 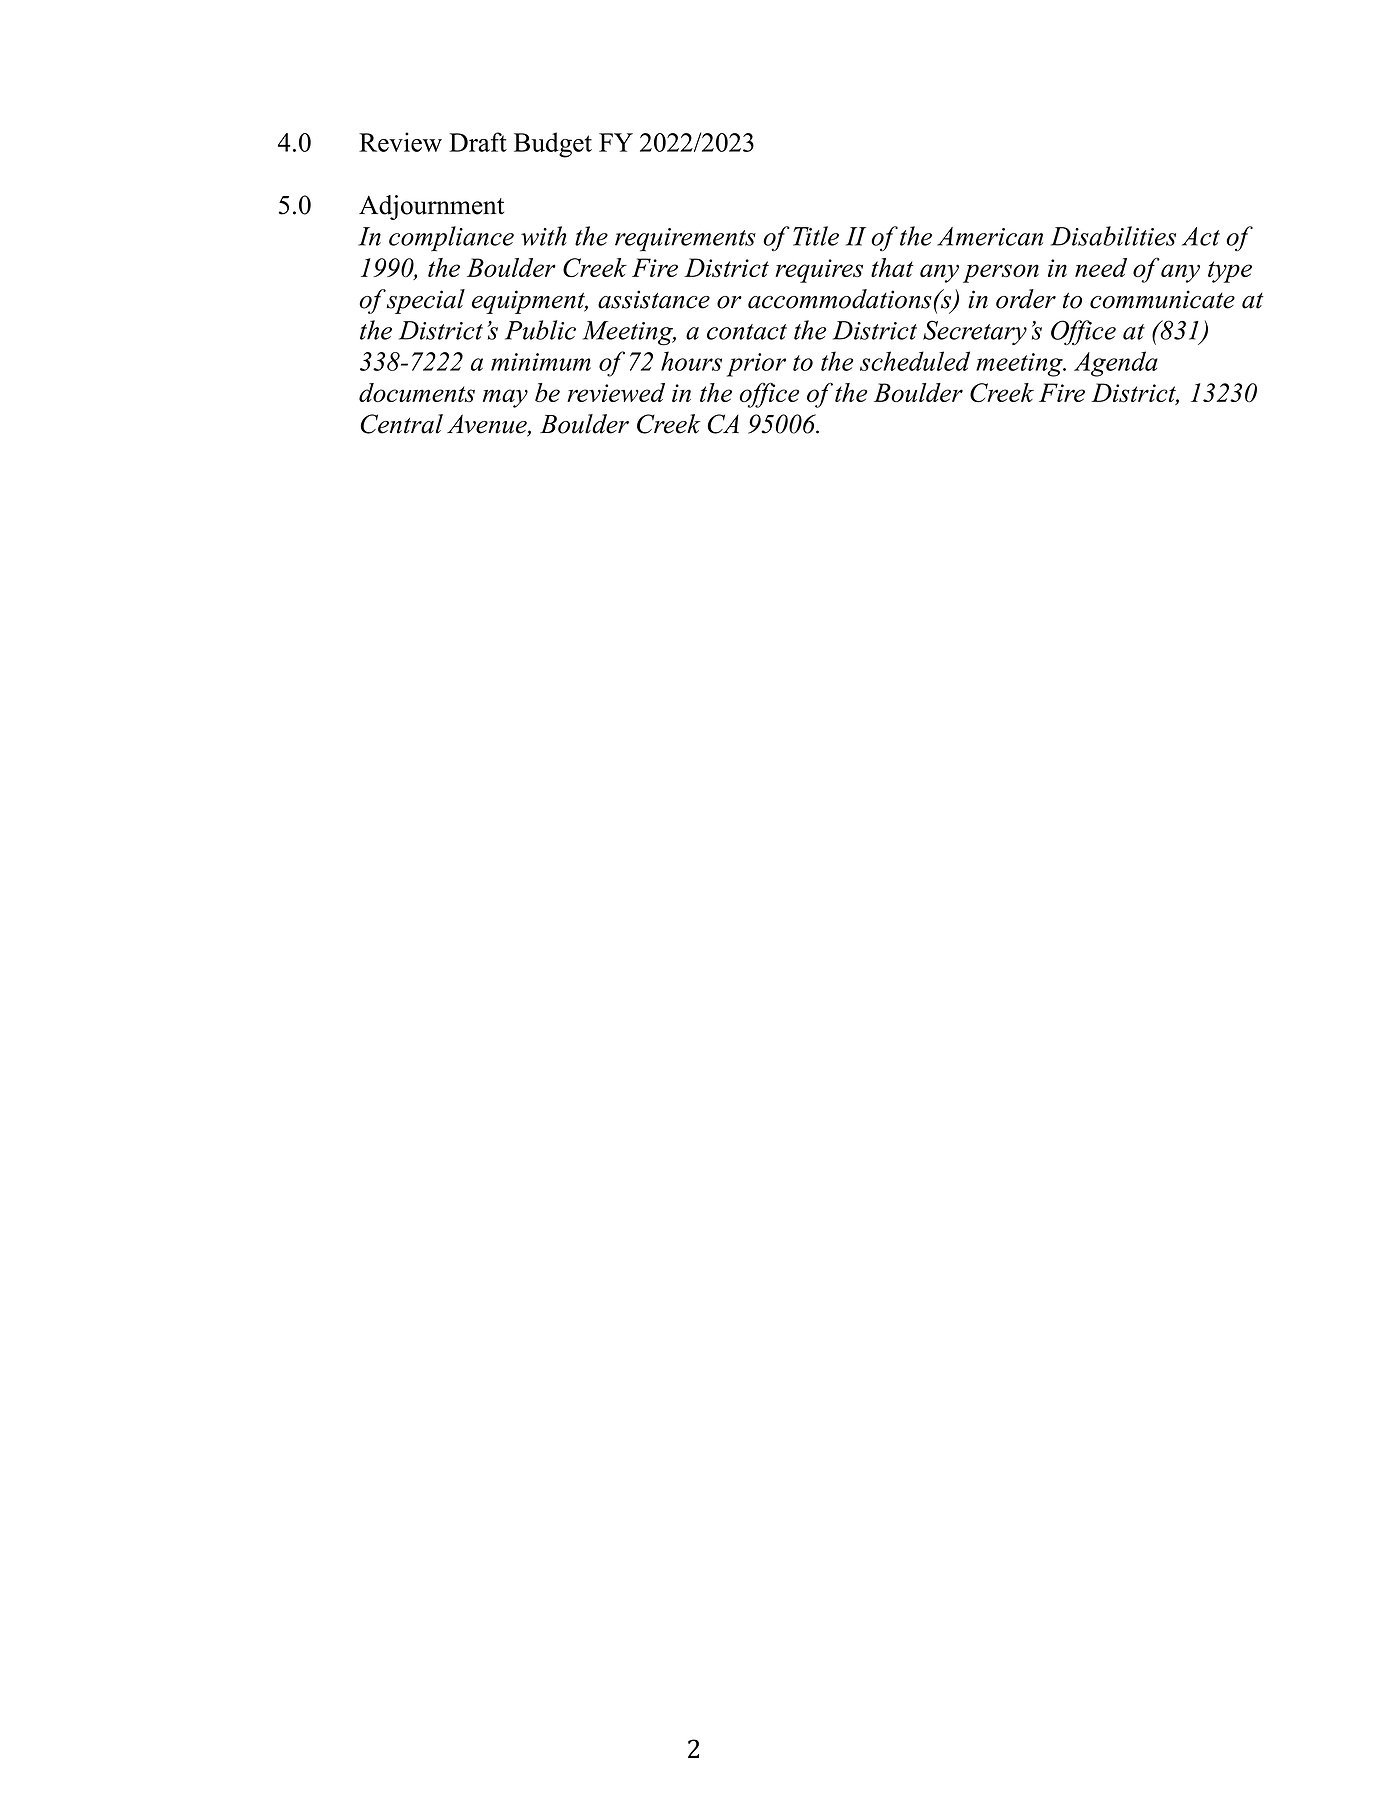 I want to click on need, so click(x=1101, y=267).
